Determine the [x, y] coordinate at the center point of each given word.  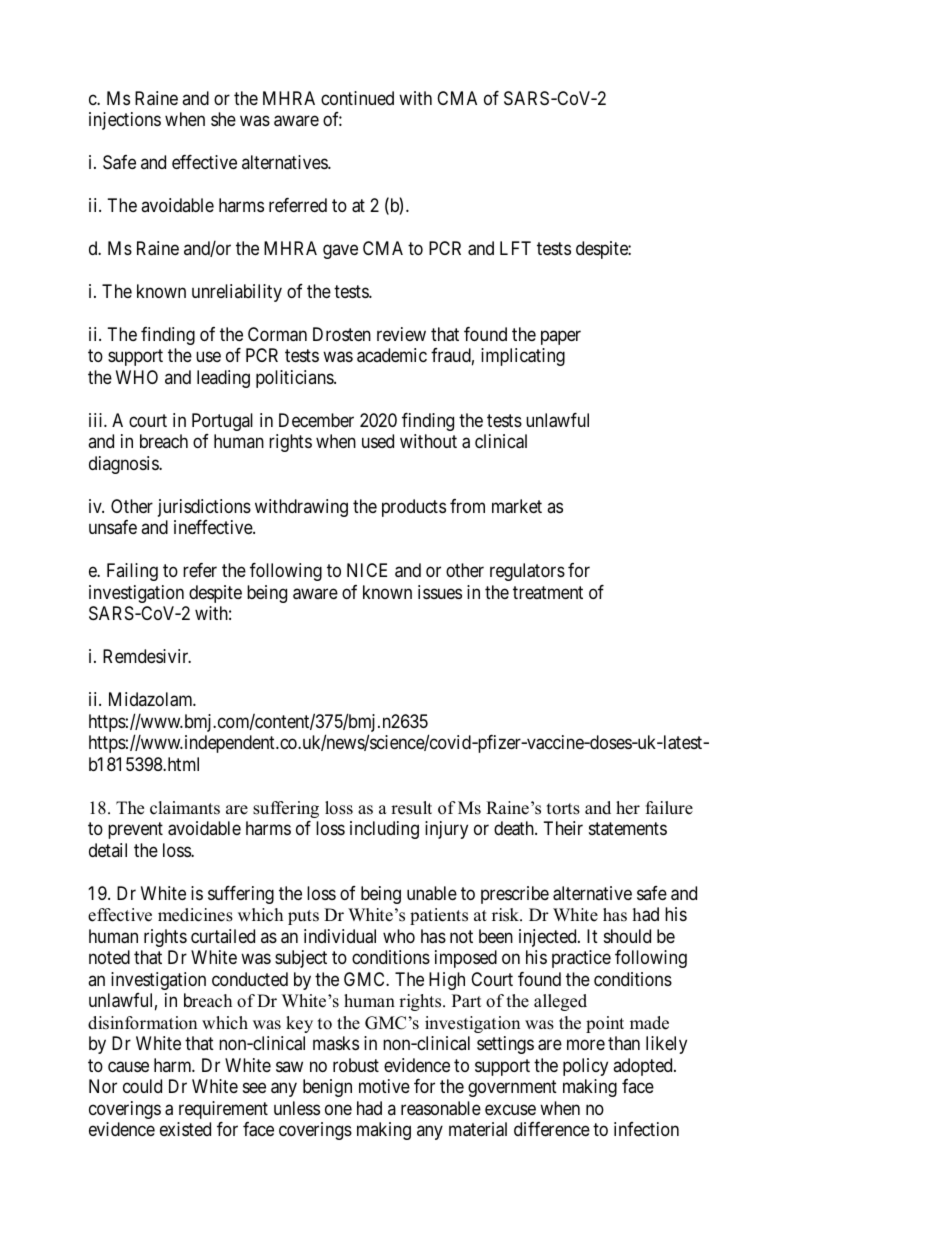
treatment [548, 592]
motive [384, 1086]
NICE [367, 570]
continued [357, 98]
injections [125, 121]
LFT [515, 248]
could [142, 1086]
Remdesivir [147, 656]
